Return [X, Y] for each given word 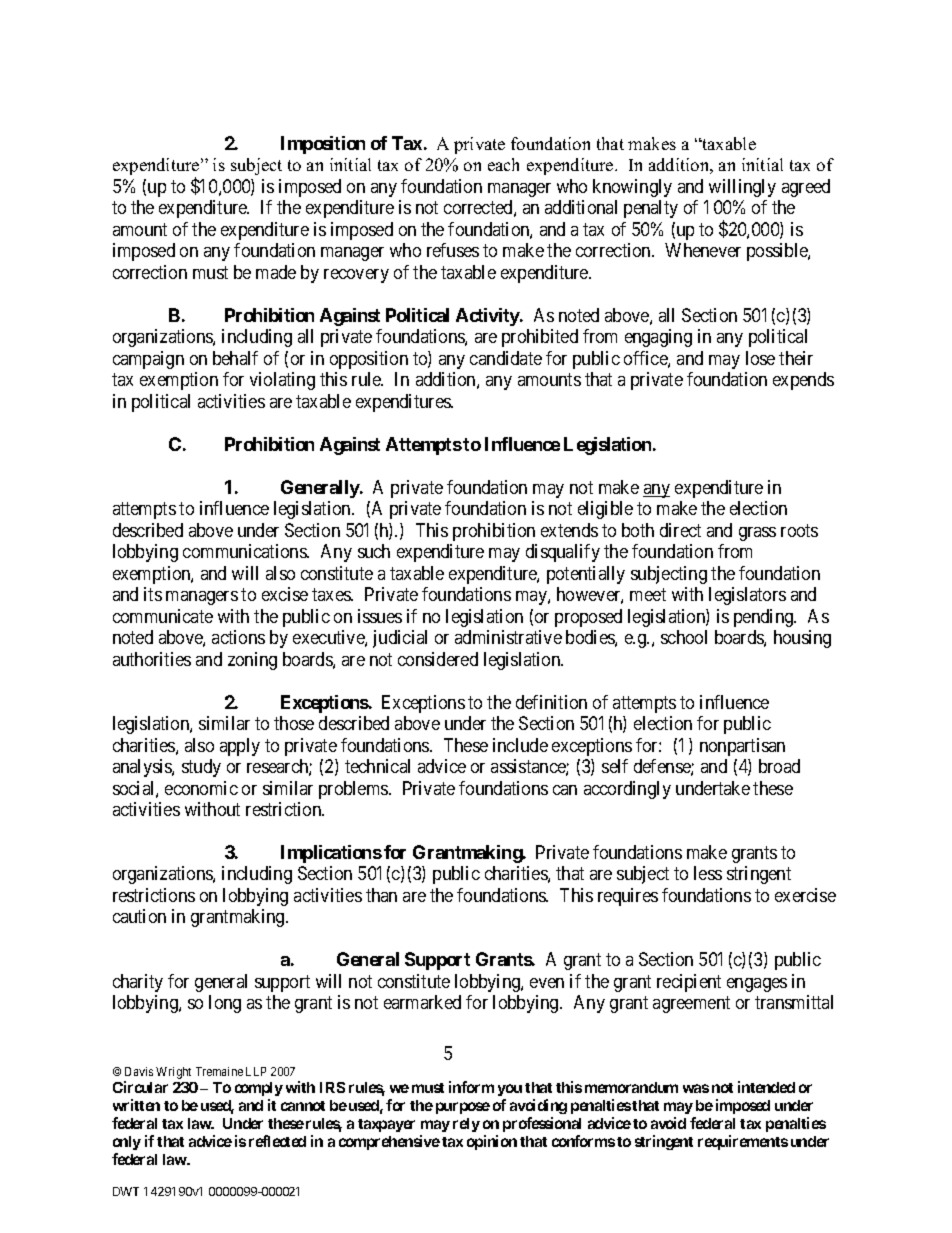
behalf [235, 358]
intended [766, 1087]
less [708, 873]
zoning [252, 661]
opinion [492, 1142]
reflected [277, 1141]
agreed [806, 188]
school [684, 637]
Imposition [323, 145]
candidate [506, 358]
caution [139, 916]
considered [438, 659]
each [503, 164]
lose [760, 358]
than [381, 895]
